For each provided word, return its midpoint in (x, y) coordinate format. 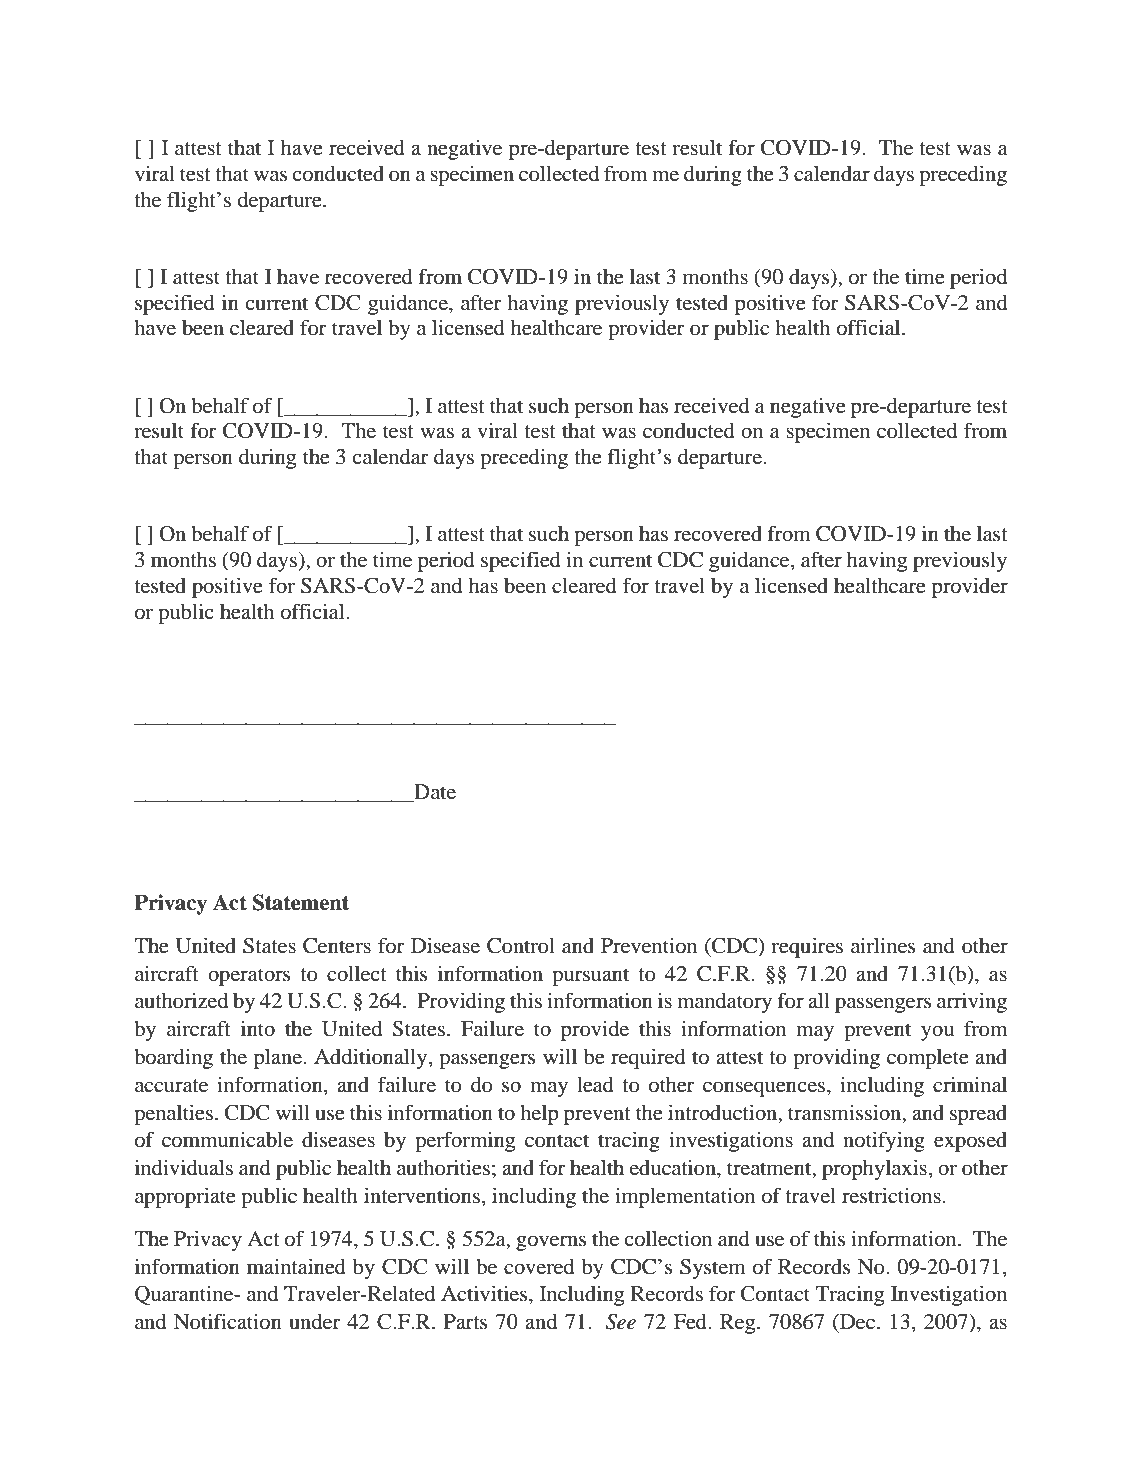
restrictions (891, 1195)
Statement (301, 902)
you (937, 1033)
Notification (228, 1321)
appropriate (185, 1197)
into (258, 1028)
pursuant (590, 977)
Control (521, 946)
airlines (883, 946)
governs (551, 1243)
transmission (846, 1112)
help (539, 1115)
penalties (173, 1114)
